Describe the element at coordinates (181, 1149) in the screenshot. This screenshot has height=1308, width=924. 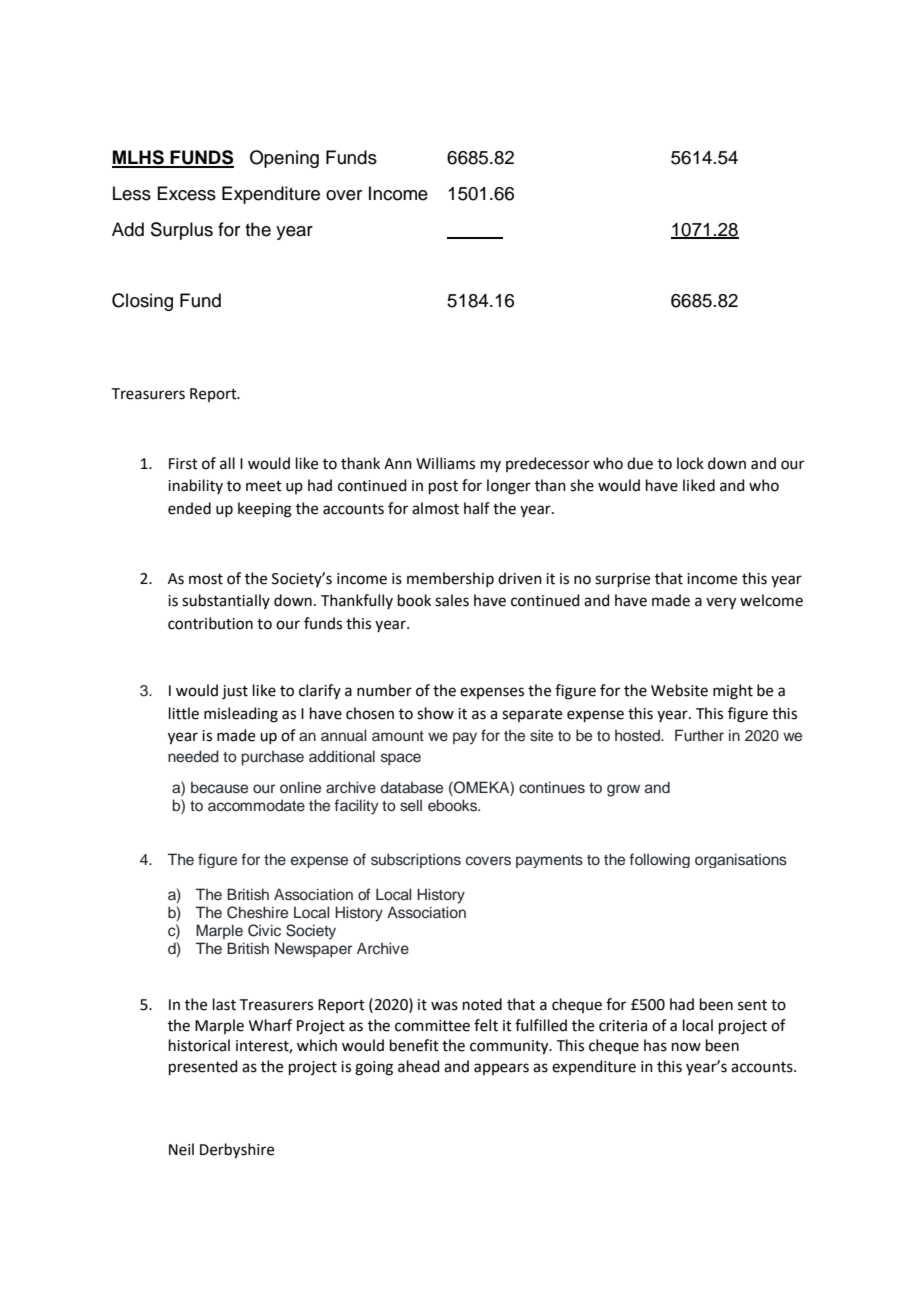
I see `Neil` at that location.
